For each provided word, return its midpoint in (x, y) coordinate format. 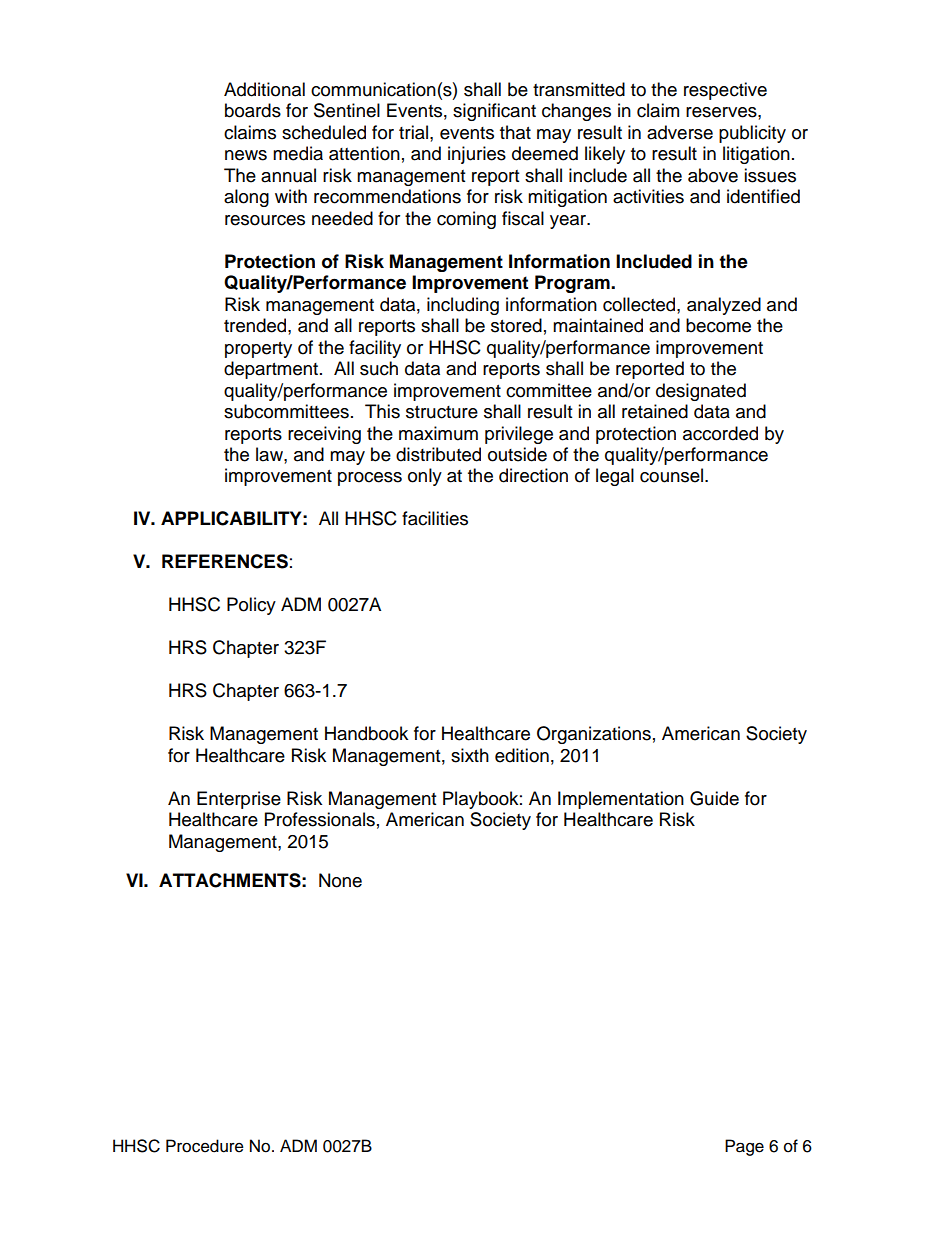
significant (494, 112)
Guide (714, 798)
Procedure (205, 1146)
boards (253, 110)
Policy (251, 606)
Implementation (621, 800)
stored (516, 325)
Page (744, 1147)
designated (701, 392)
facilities (435, 518)
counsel (671, 475)
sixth (470, 755)
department (272, 370)
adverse (680, 132)
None (340, 880)
